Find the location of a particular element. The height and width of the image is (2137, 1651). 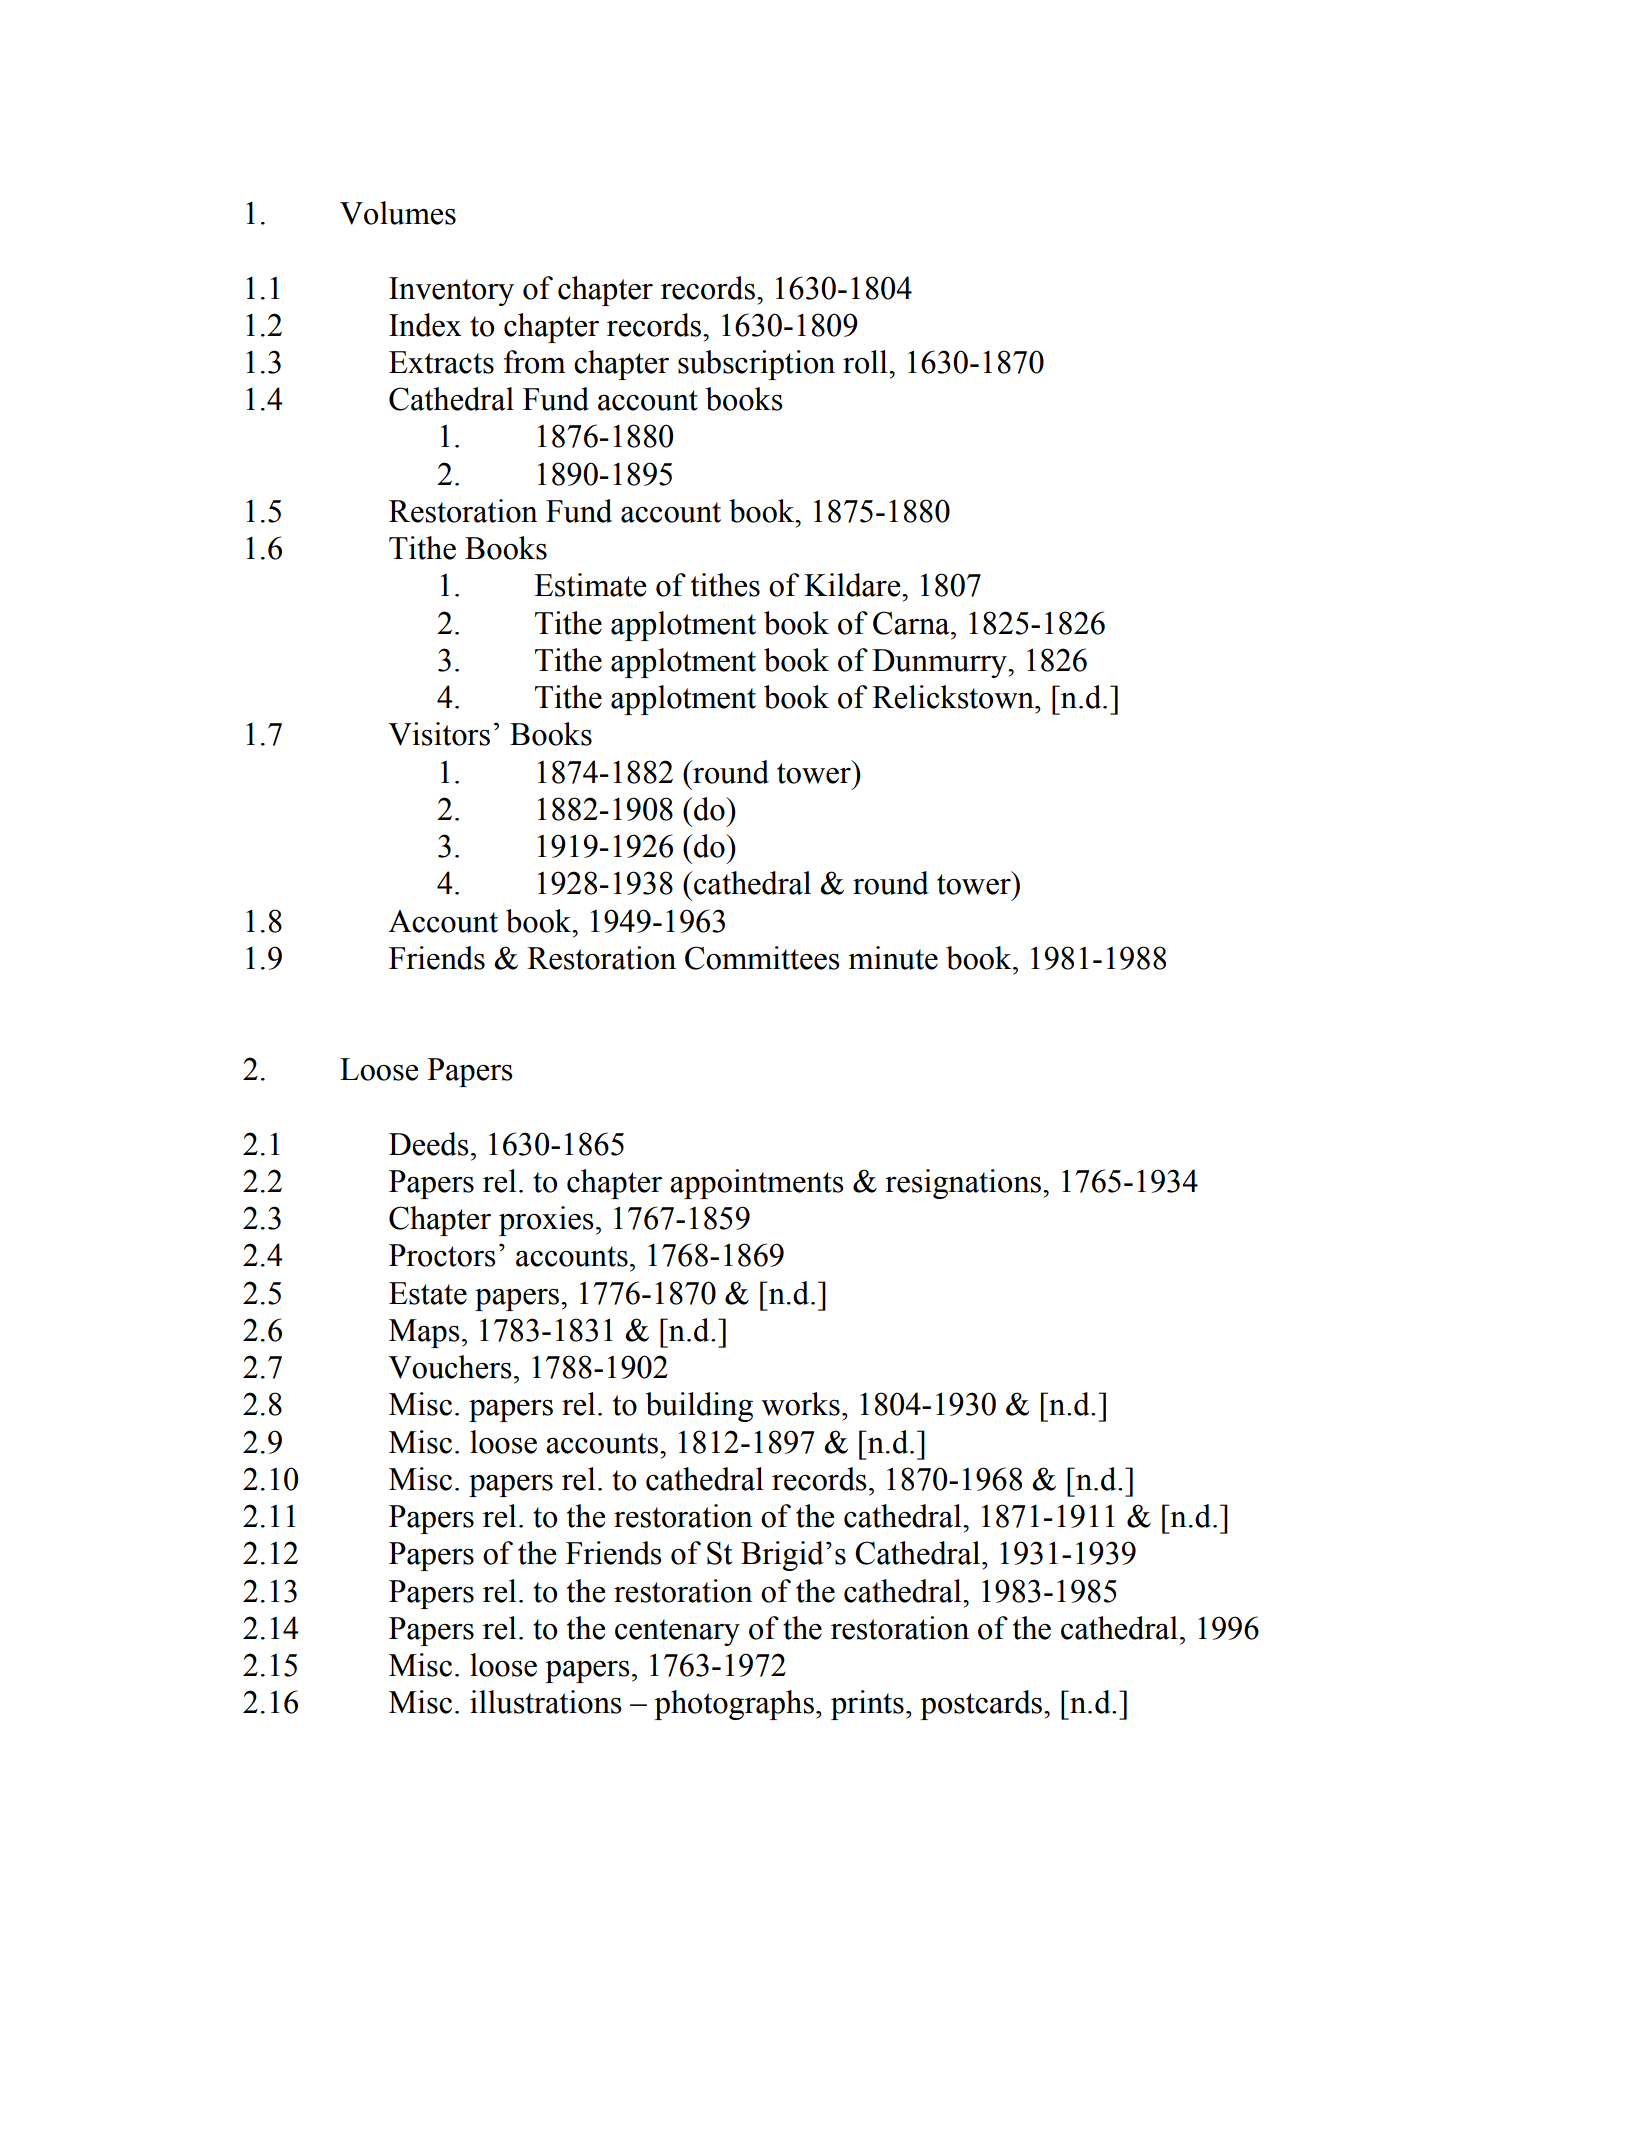

roll is located at coordinates (866, 362).
